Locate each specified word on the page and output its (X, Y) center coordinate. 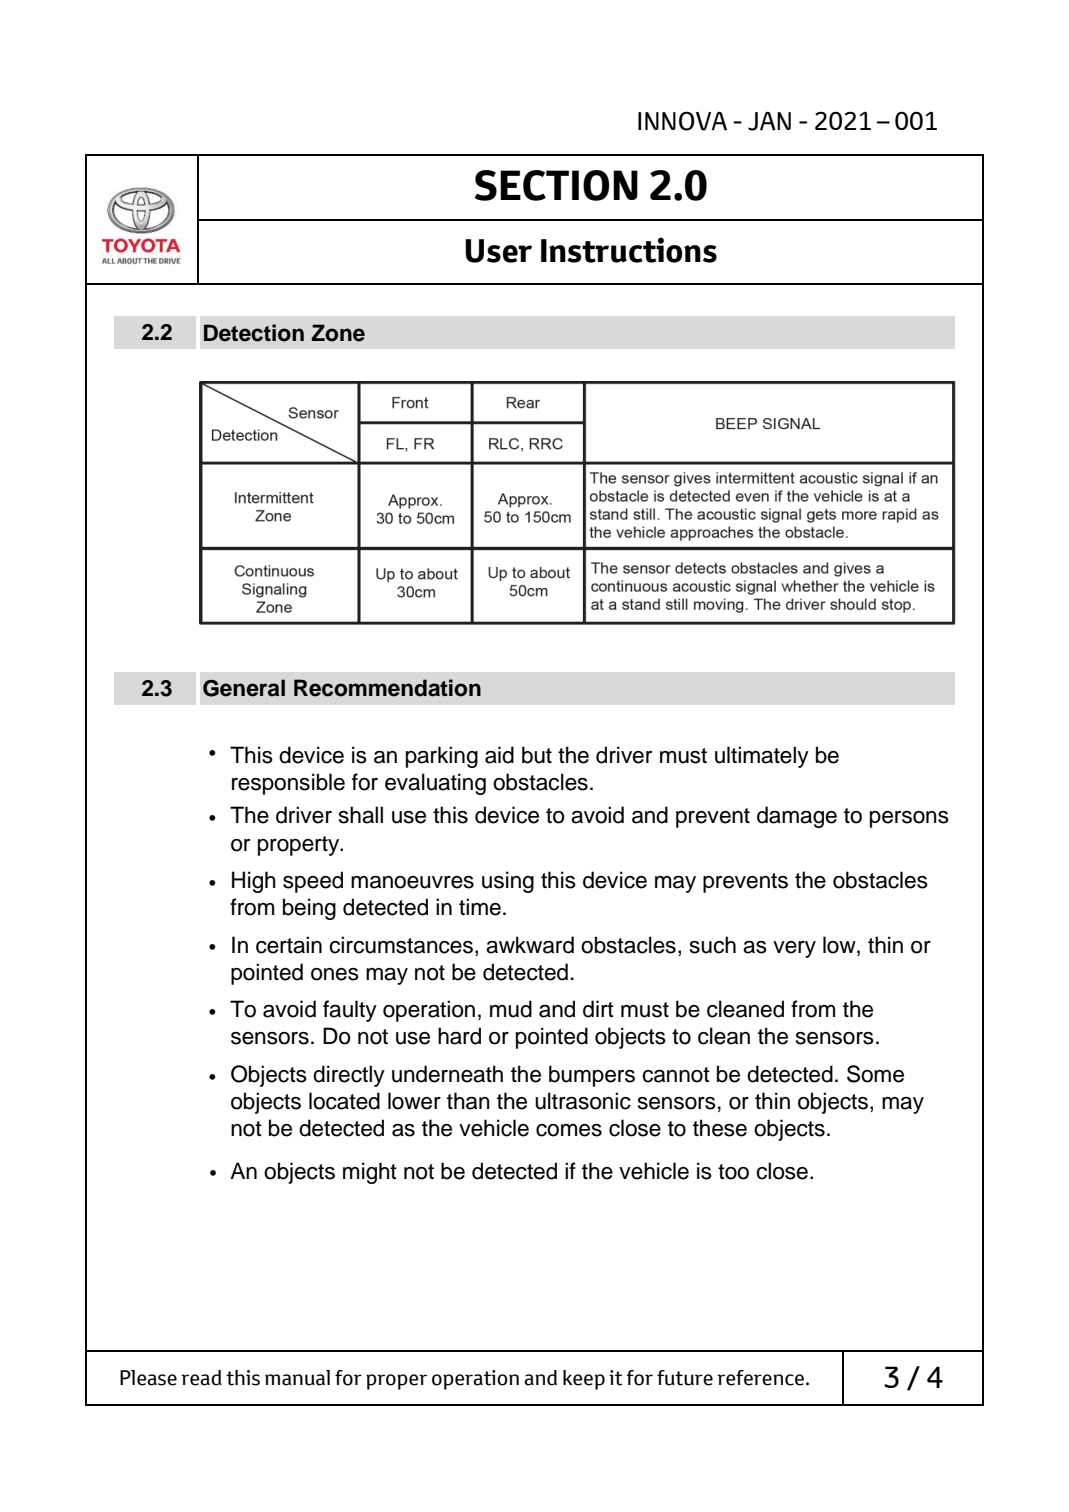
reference (762, 1378)
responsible (288, 784)
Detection (254, 333)
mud (511, 1009)
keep (584, 1380)
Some (875, 1074)
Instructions (629, 250)
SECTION (556, 185)
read (201, 1378)
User (498, 251)
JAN (769, 121)
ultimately (762, 757)
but (537, 755)
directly (349, 1076)
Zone (338, 333)
